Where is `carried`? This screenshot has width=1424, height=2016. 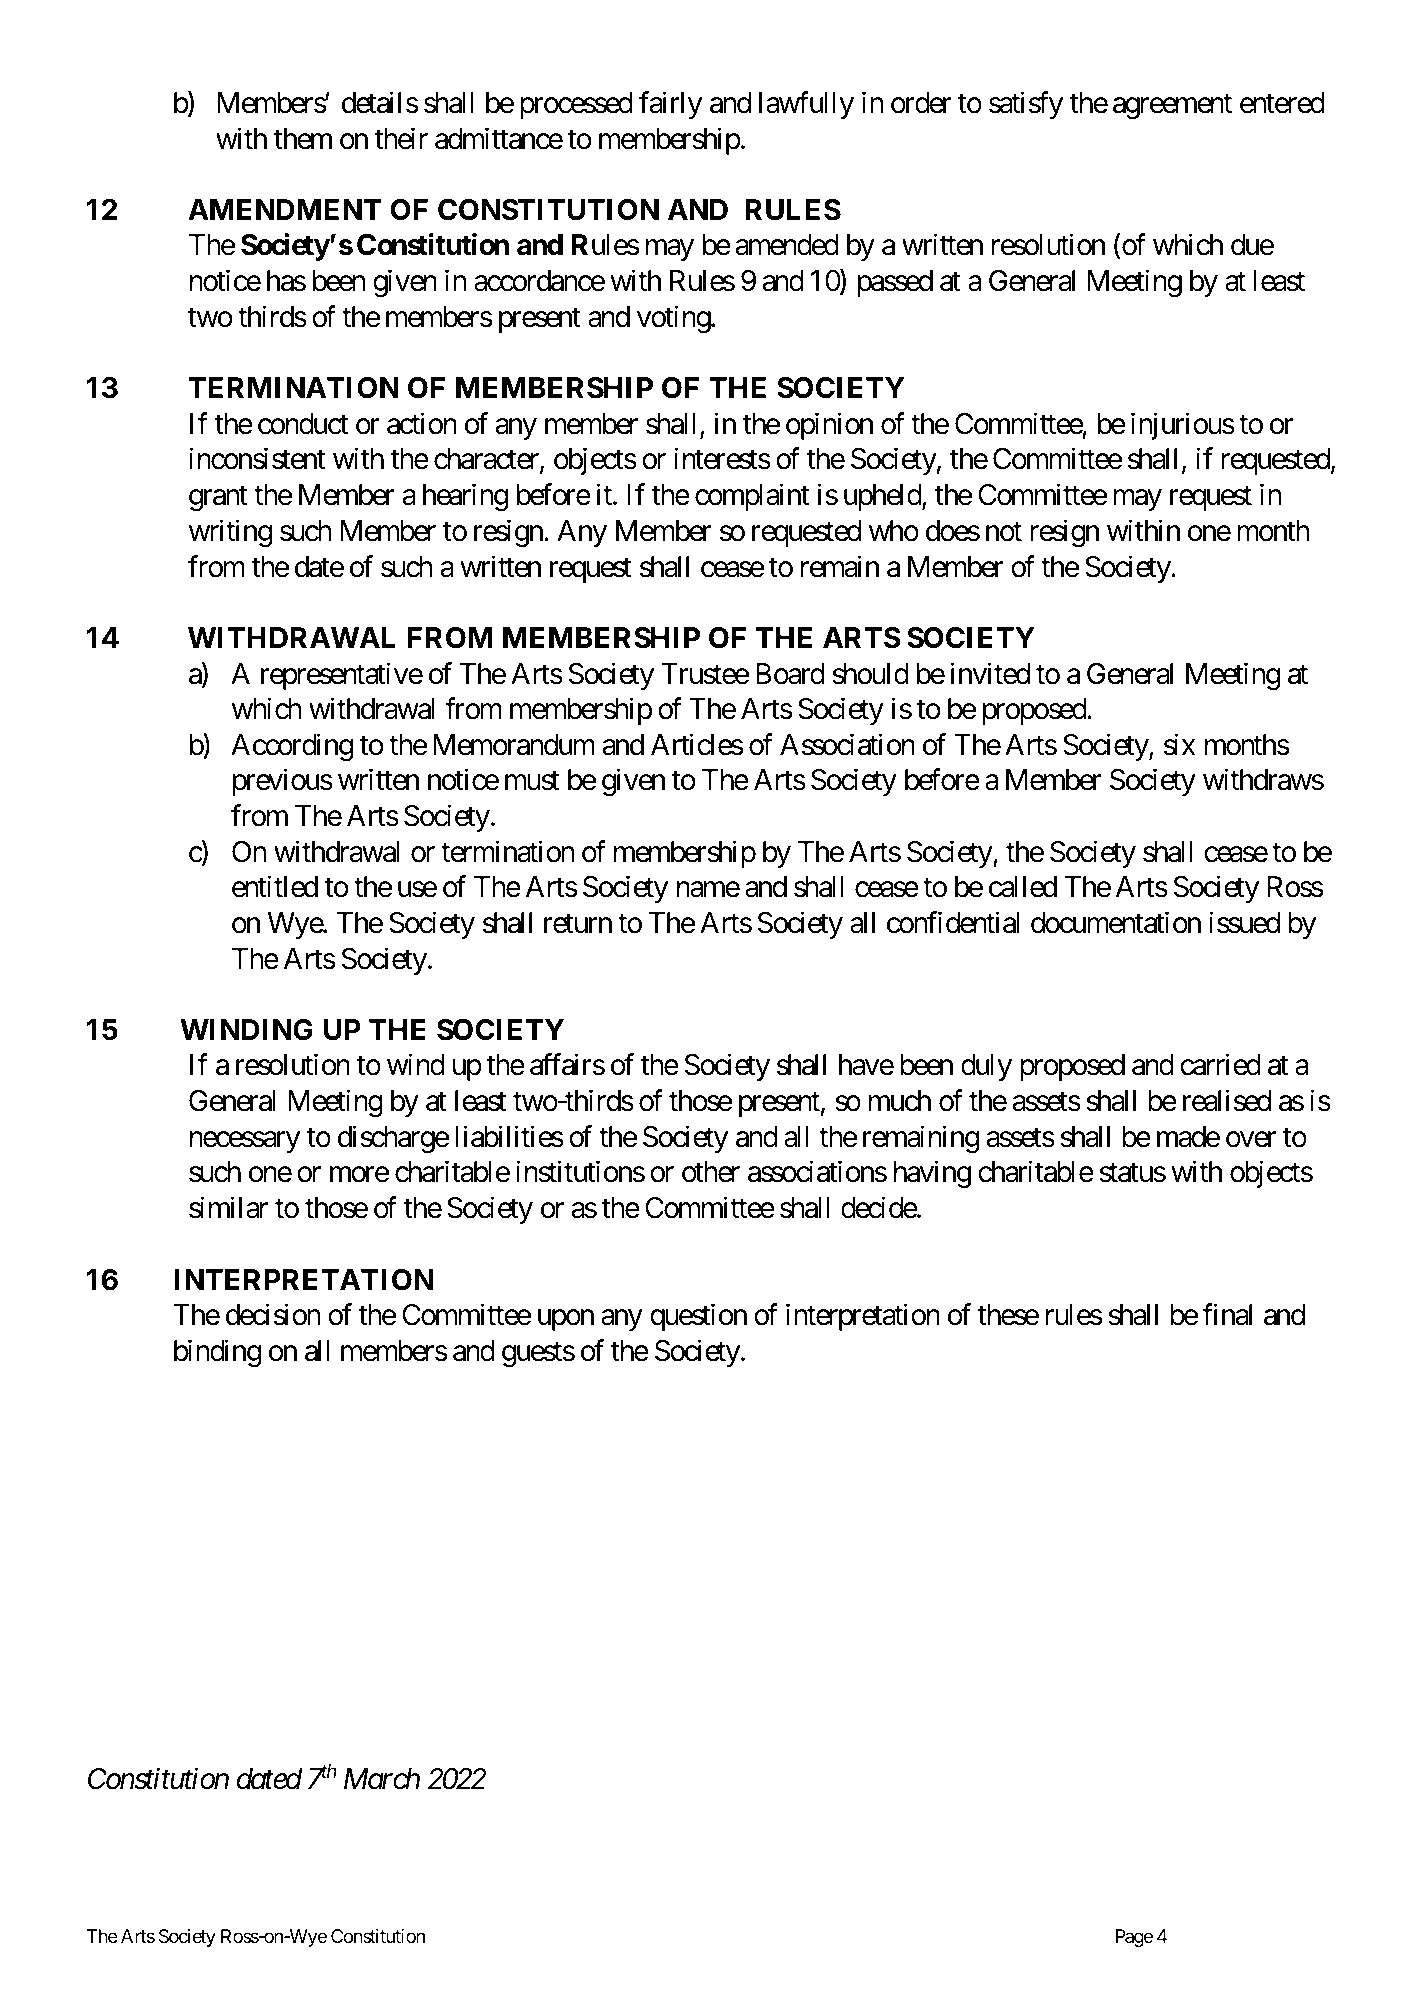
carried is located at coordinates (1220, 1065).
